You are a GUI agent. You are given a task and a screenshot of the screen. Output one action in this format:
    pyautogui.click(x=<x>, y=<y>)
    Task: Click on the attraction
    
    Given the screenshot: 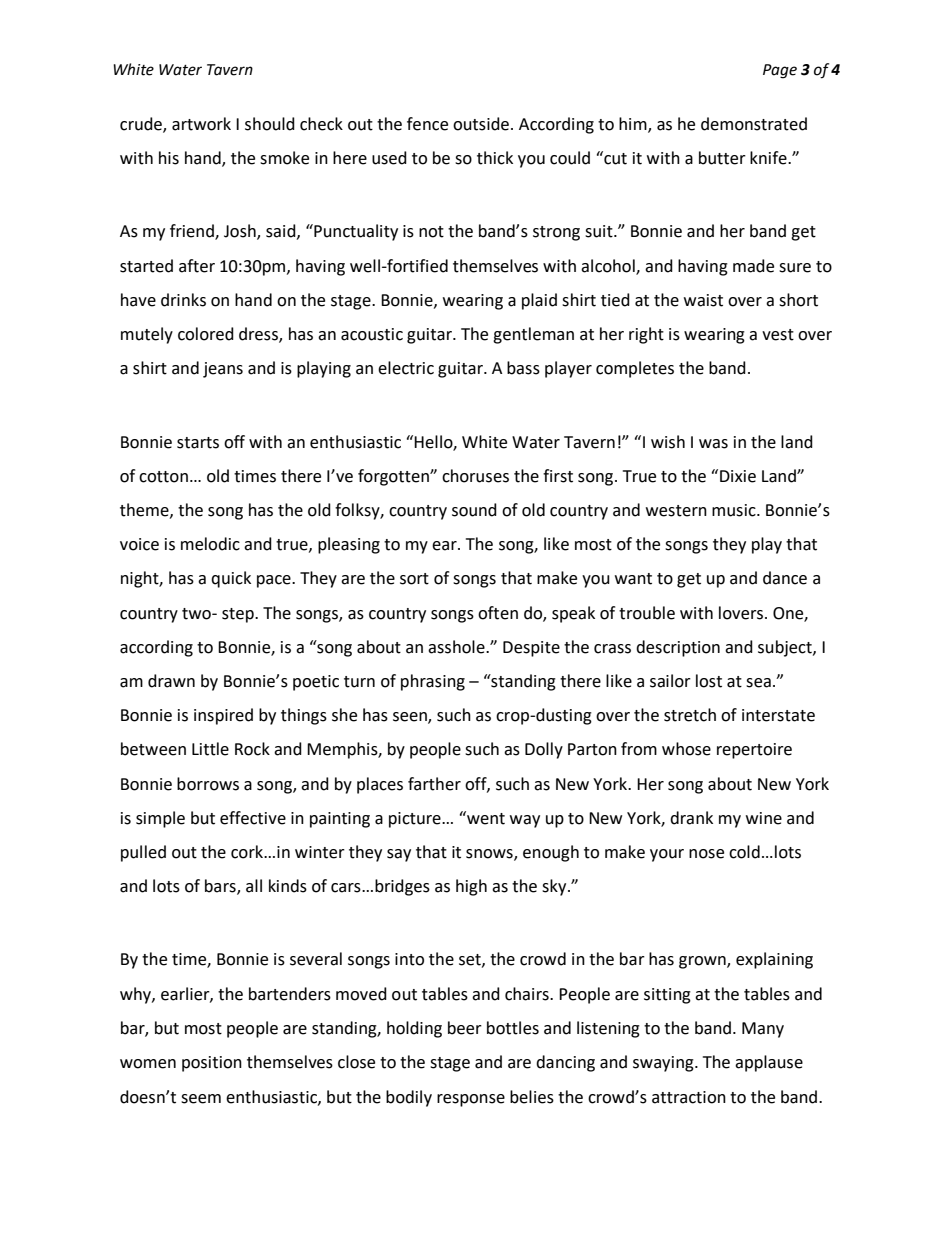 What is the action you would take?
    pyautogui.click(x=689, y=1097)
